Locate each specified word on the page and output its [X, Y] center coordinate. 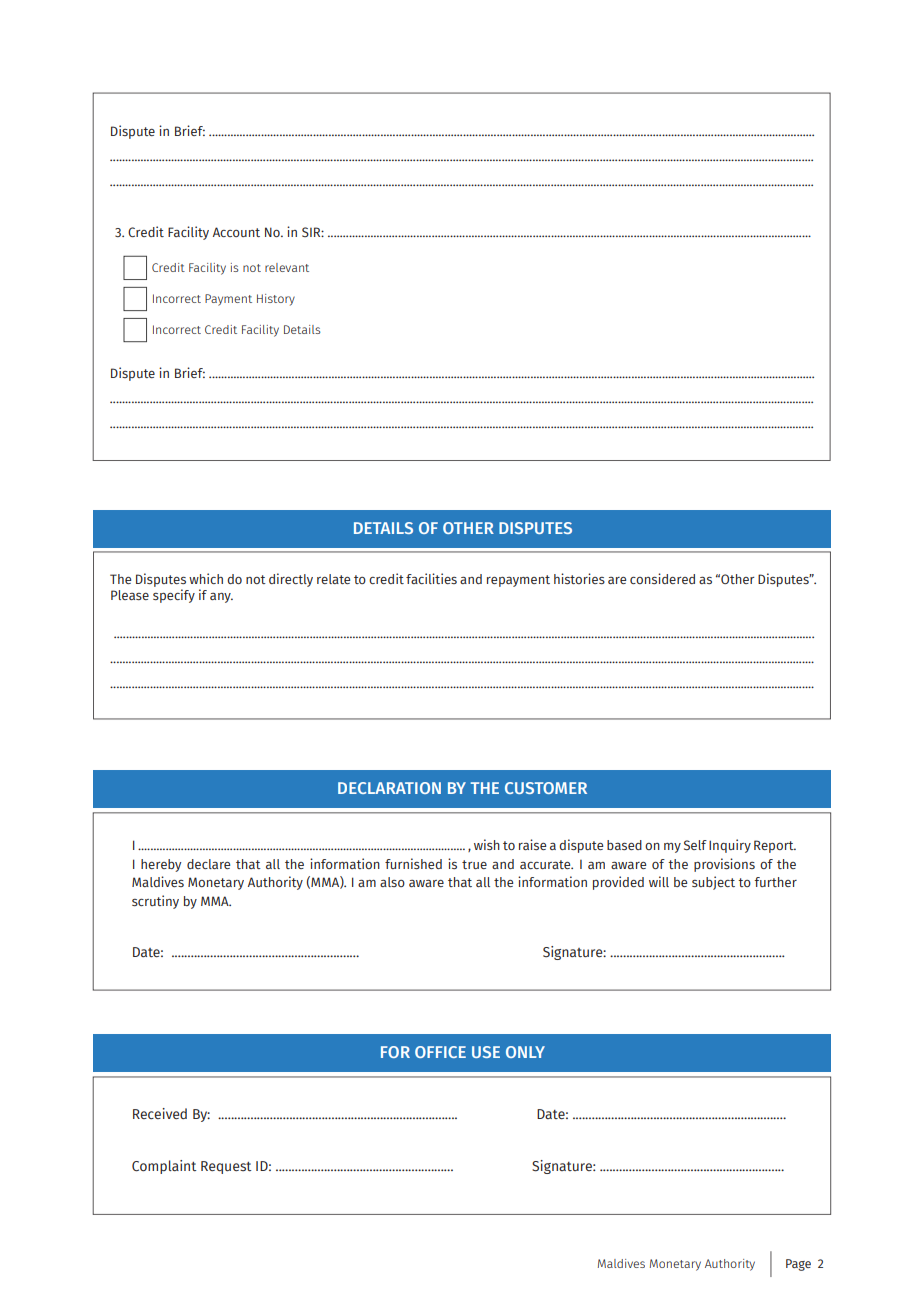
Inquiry [730, 846]
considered [662, 578]
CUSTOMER [546, 788]
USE [486, 1052]
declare [208, 864]
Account [236, 232]
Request [226, 1167]
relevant [287, 267]
